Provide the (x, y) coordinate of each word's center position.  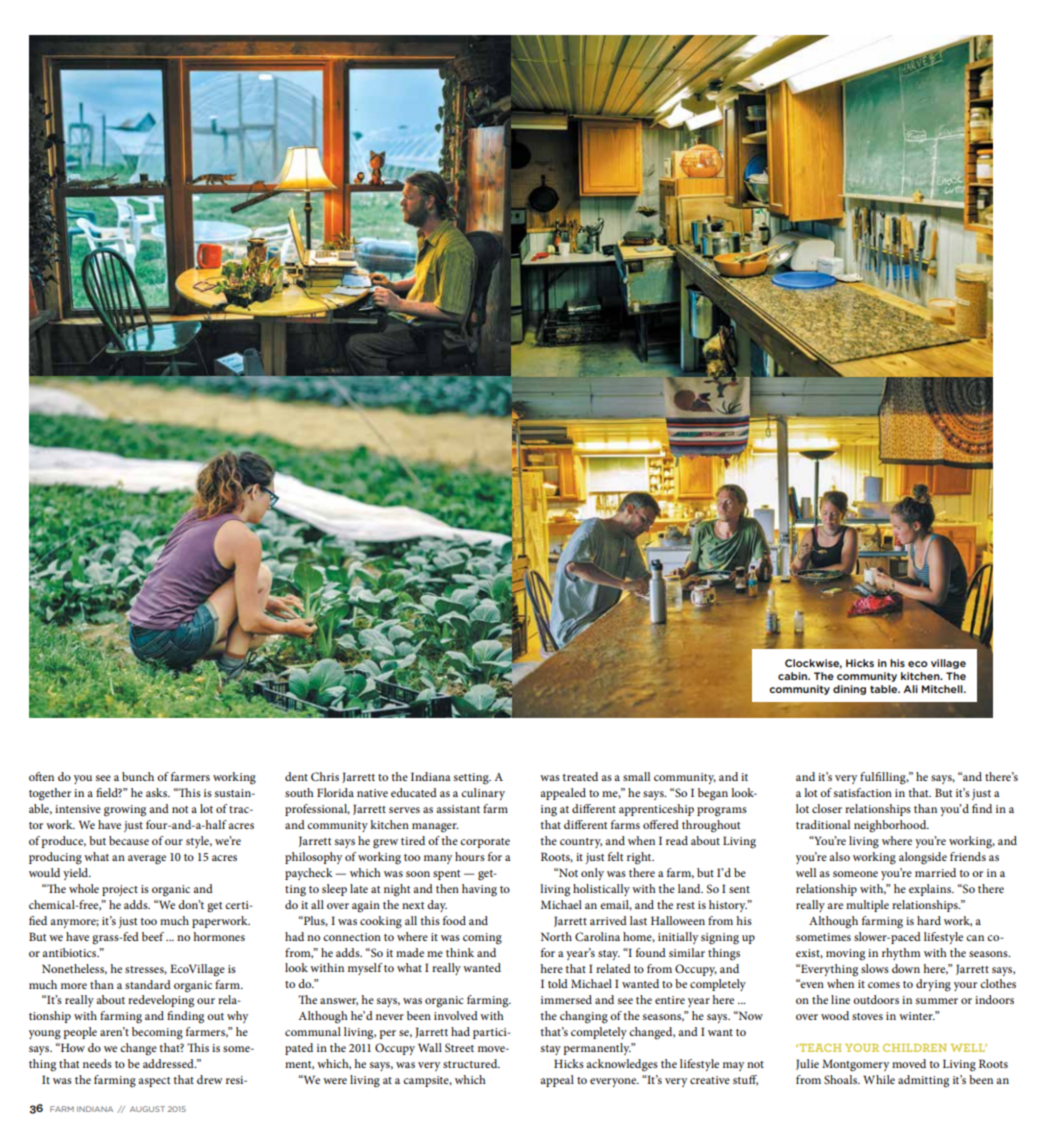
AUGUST (147, 1109)
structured (471, 1063)
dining (849, 690)
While (879, 1079)
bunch (138, 776)
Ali (910, 689)
